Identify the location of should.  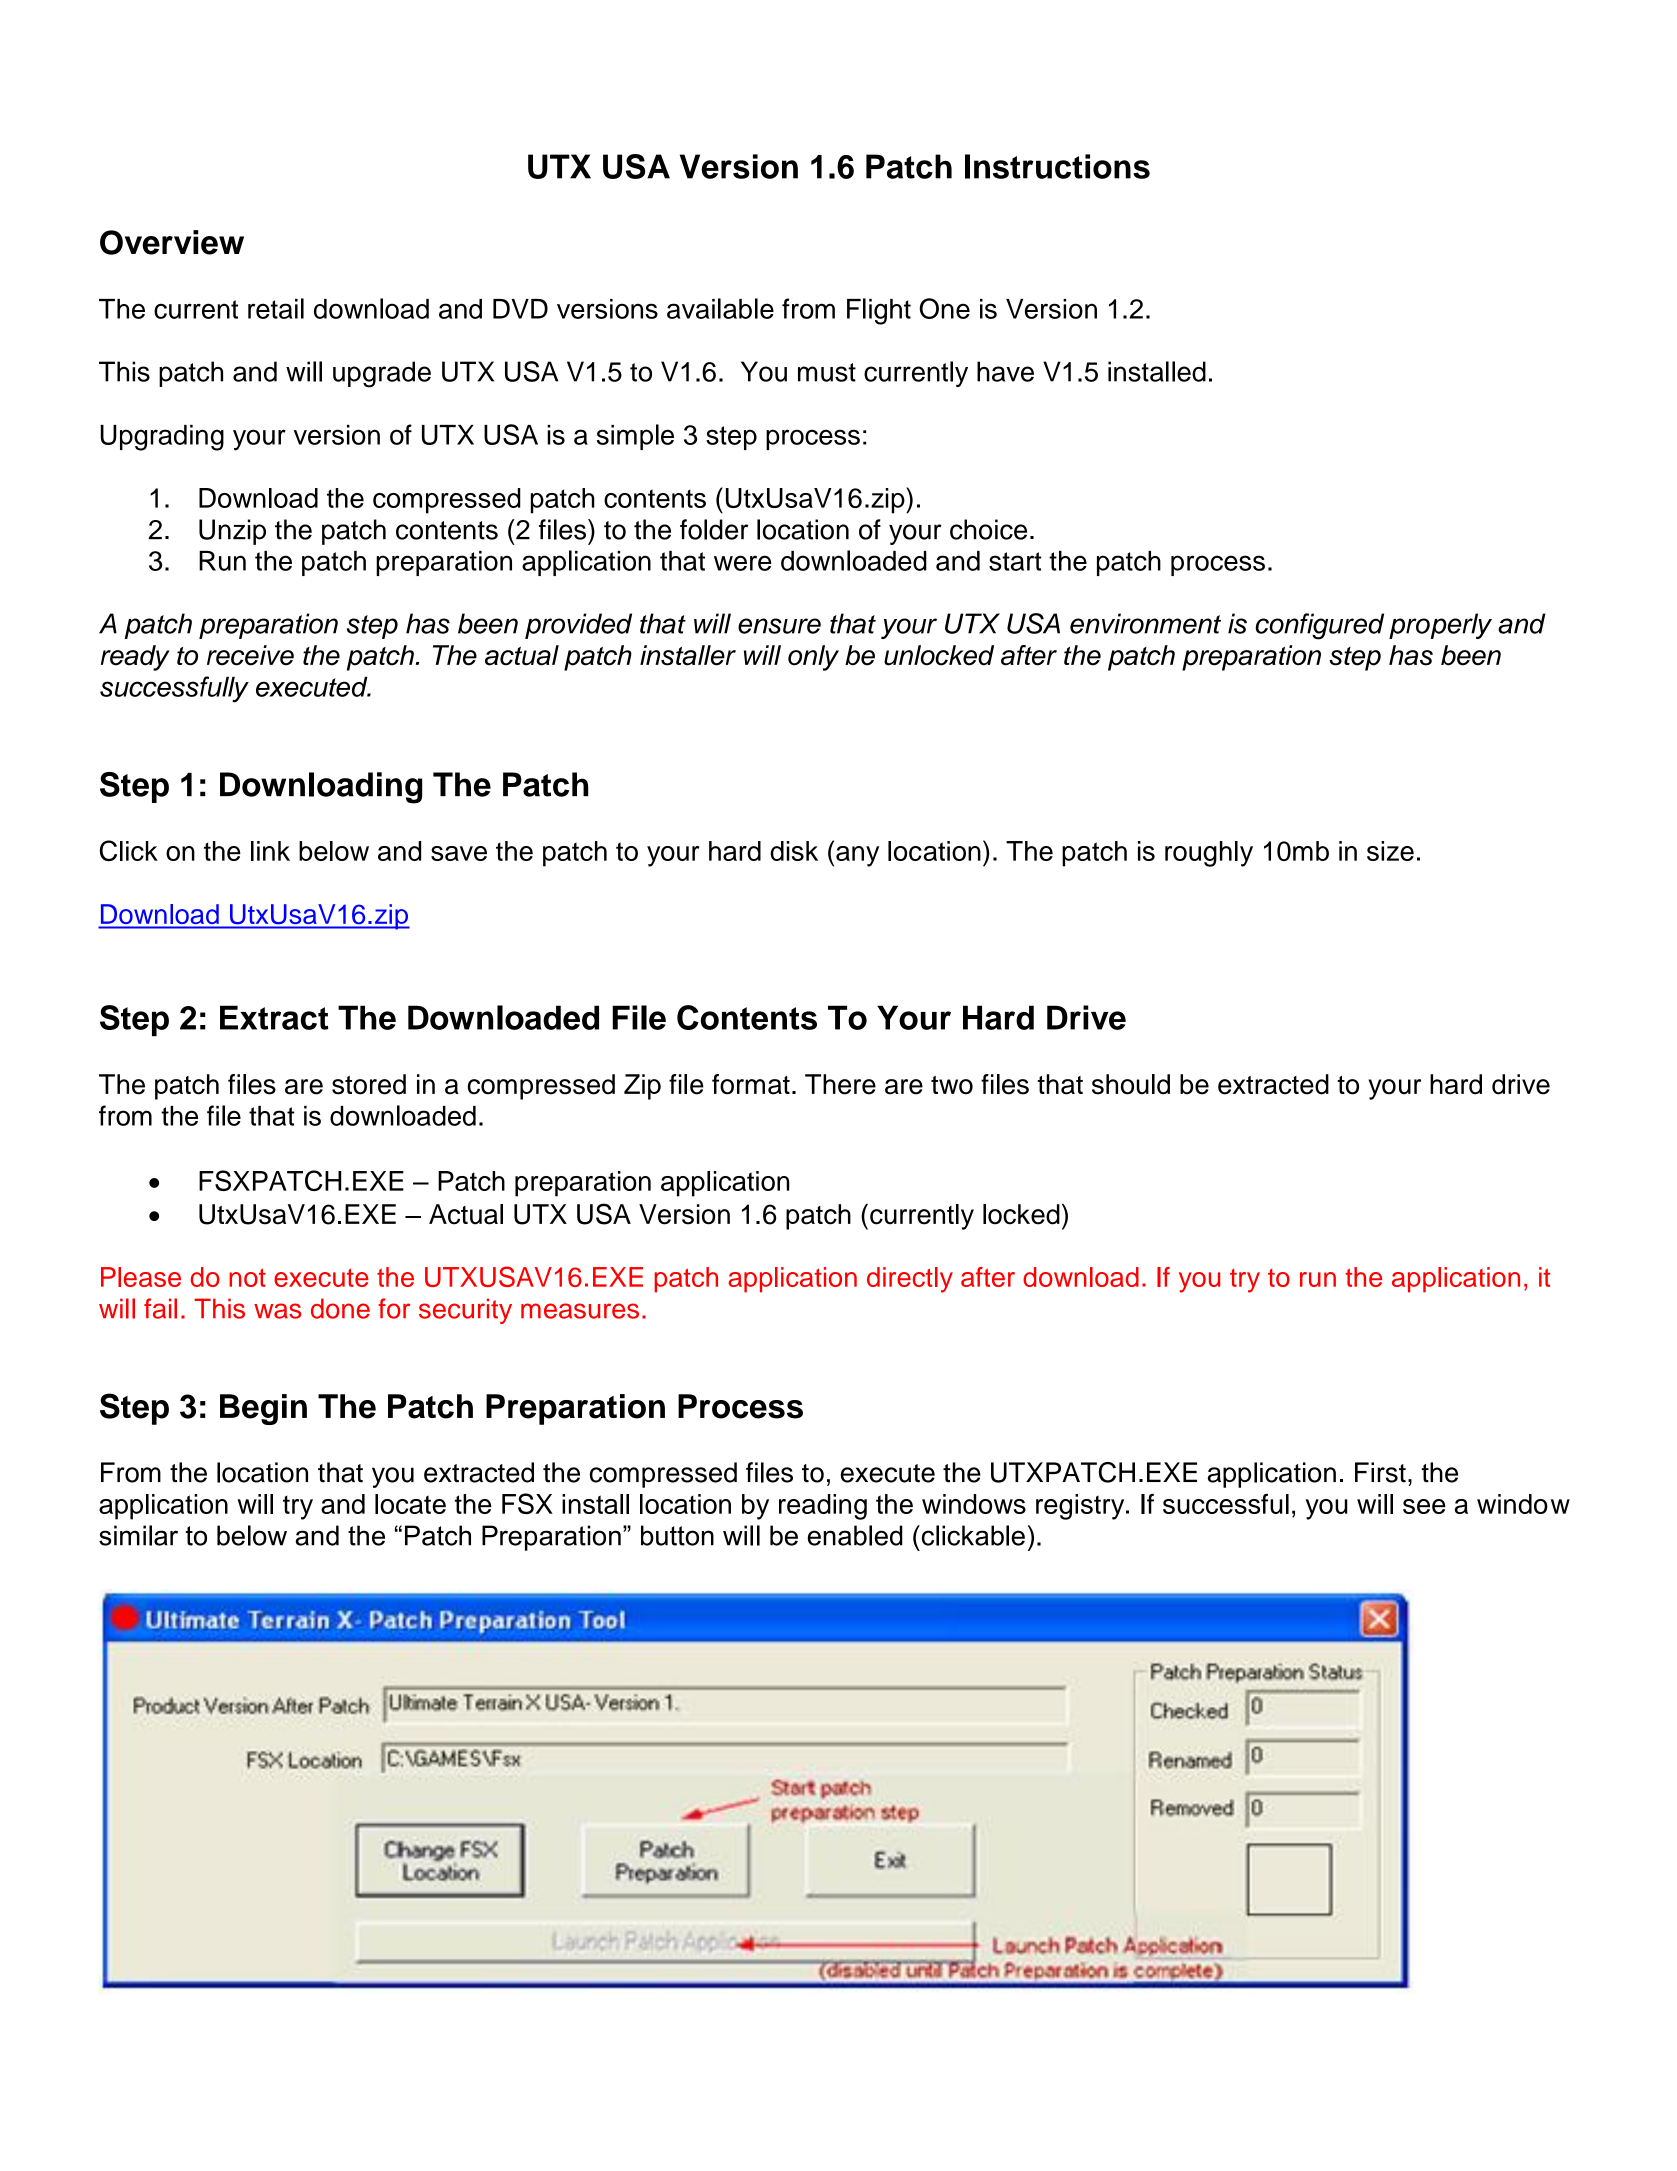
(1131, 1084).
